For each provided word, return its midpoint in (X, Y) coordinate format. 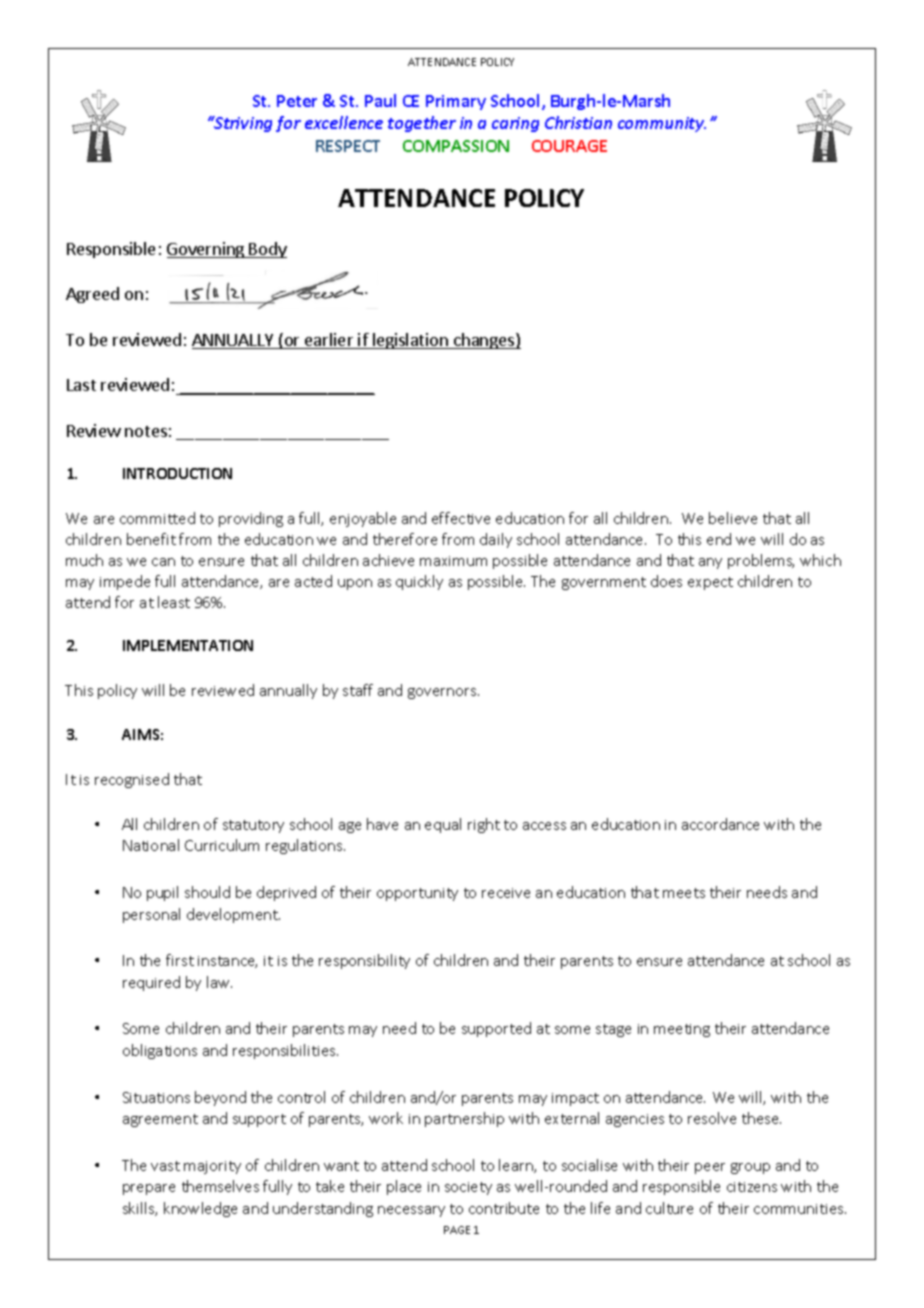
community (662, 124)
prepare (149, 1189)
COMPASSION (456, 146)
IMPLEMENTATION (188, 645)
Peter (297, 101)
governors (443, 693)
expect (710, 583)
